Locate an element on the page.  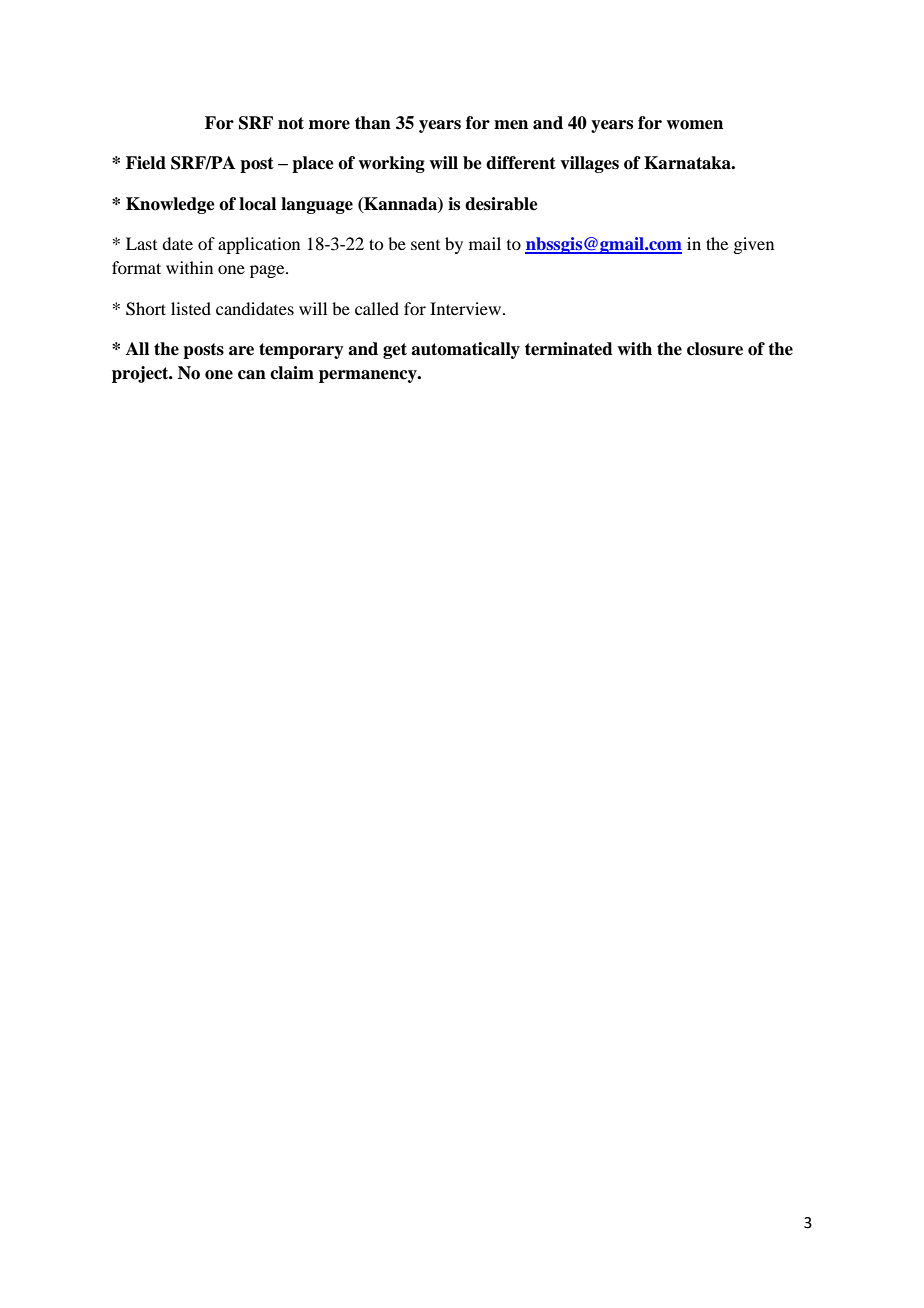
given is located at coordinates (753, 245).
